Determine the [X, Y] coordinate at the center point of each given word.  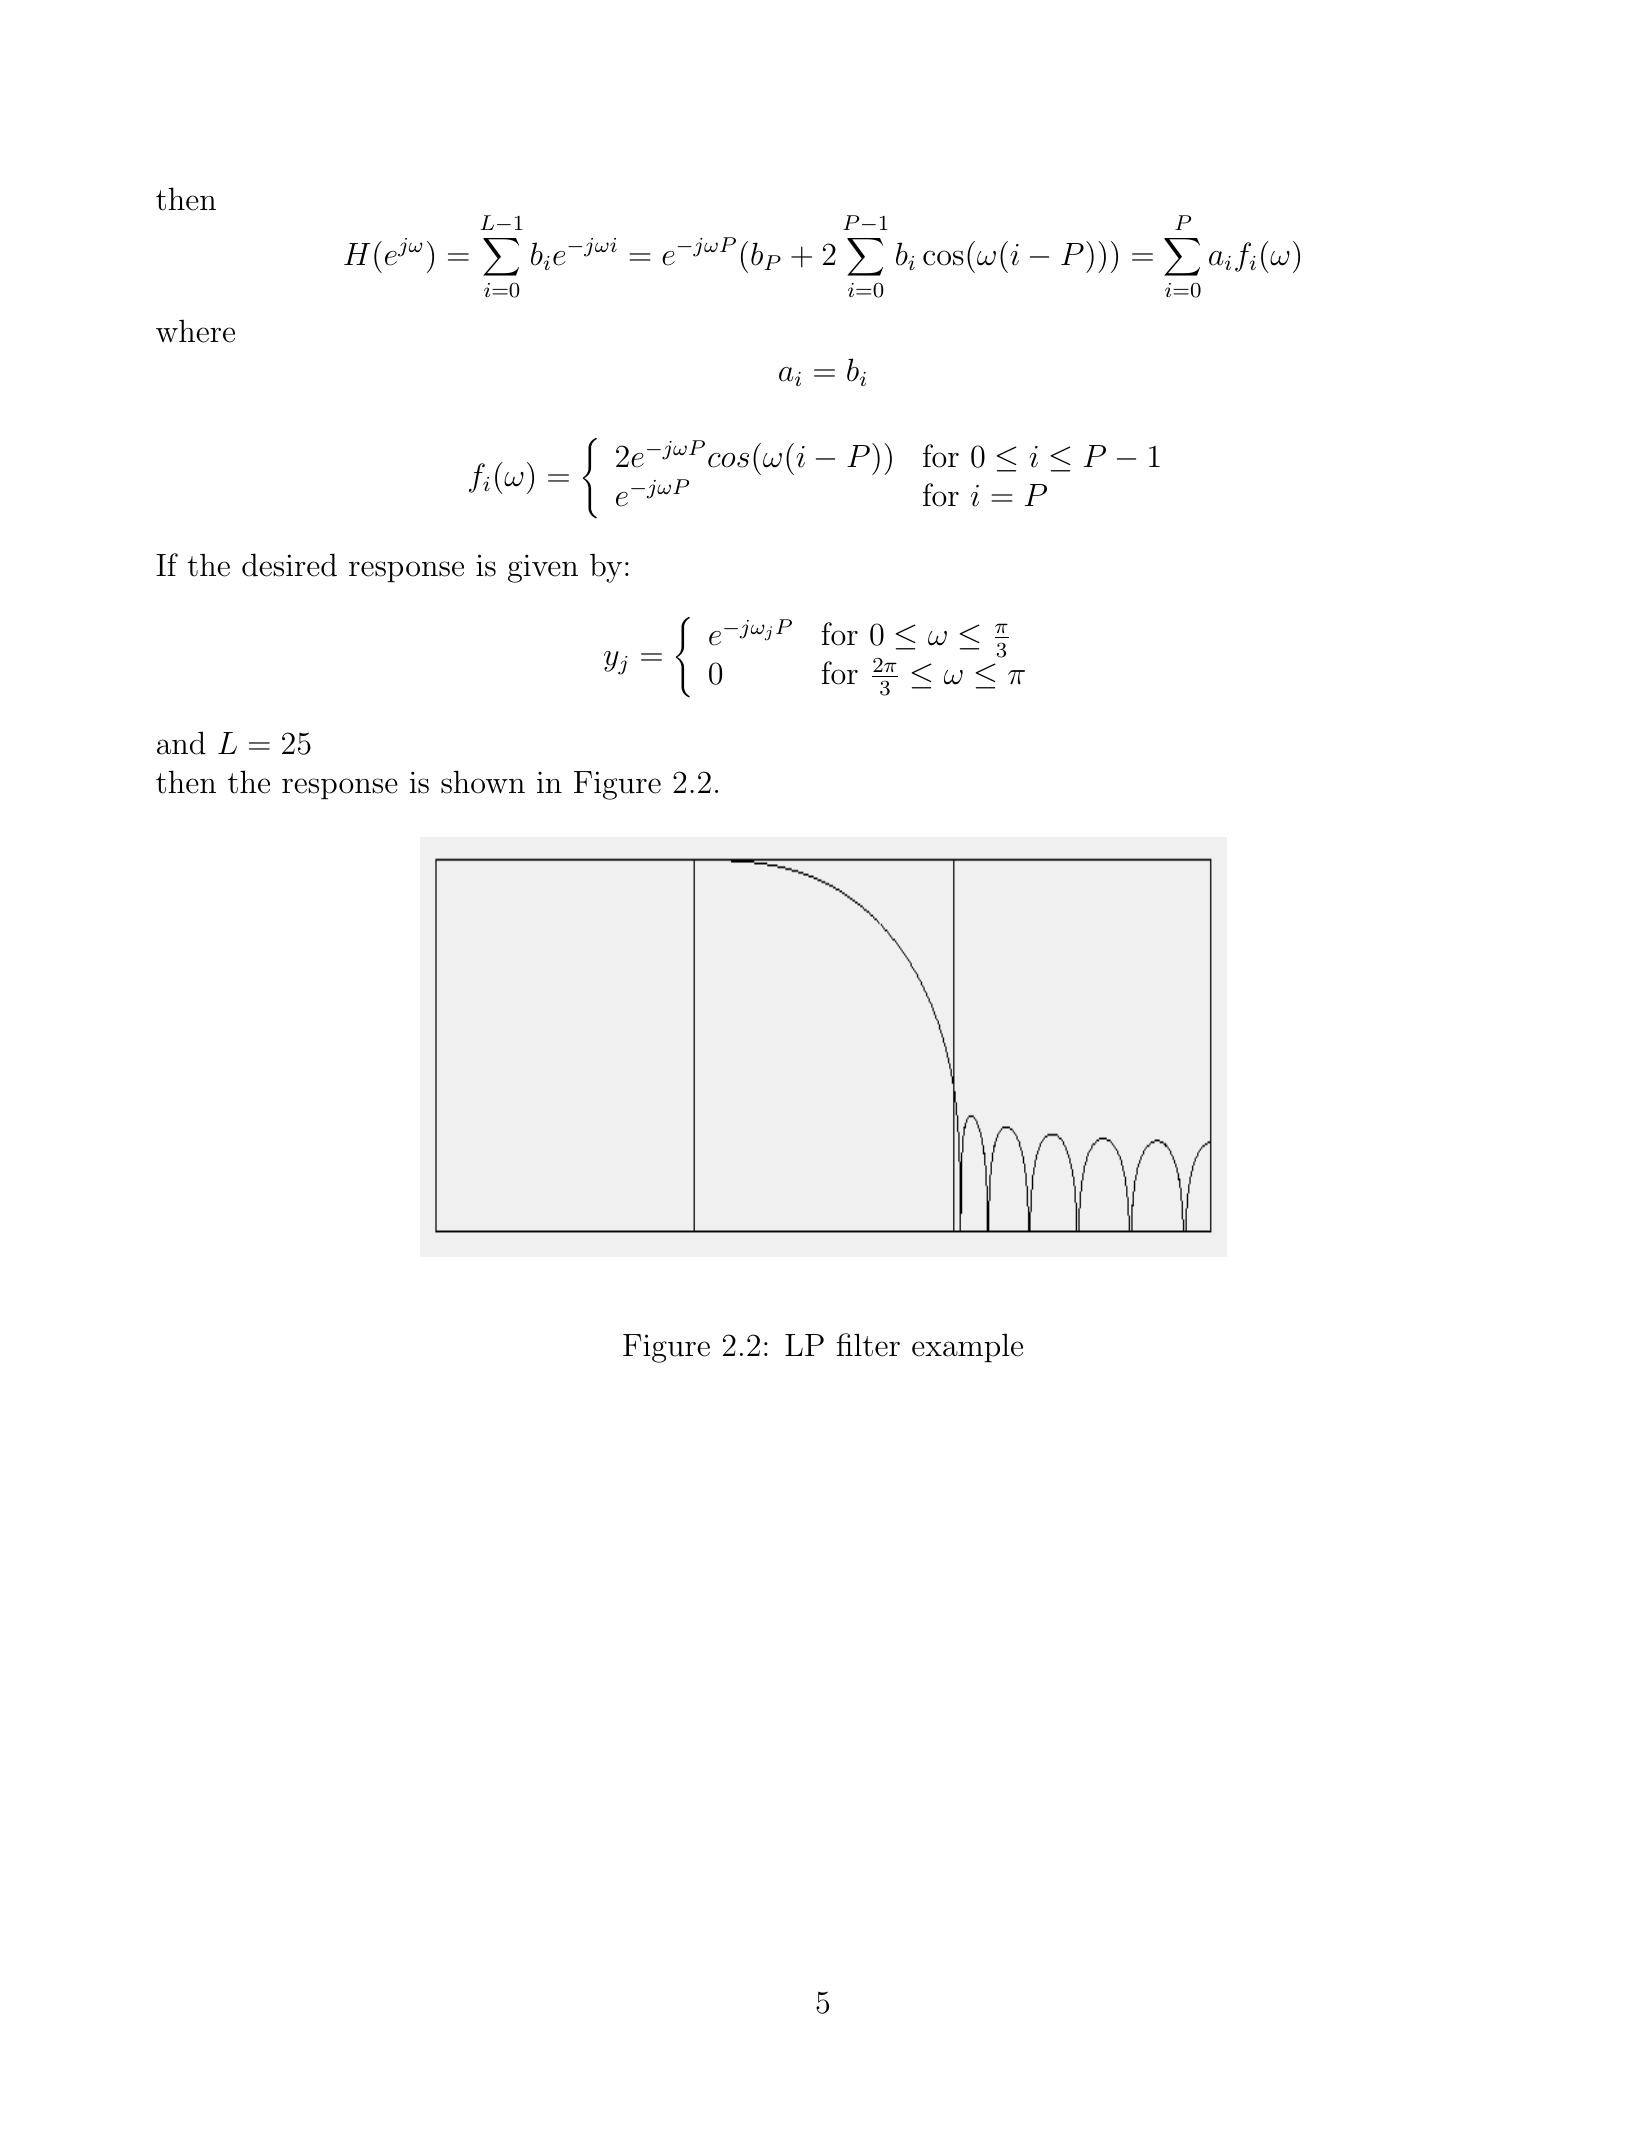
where [195, 331]
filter [868, 1345]
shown [483, 782]
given [543, 568]
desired [289, 565]
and [181, 743]
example [967, 1348]
